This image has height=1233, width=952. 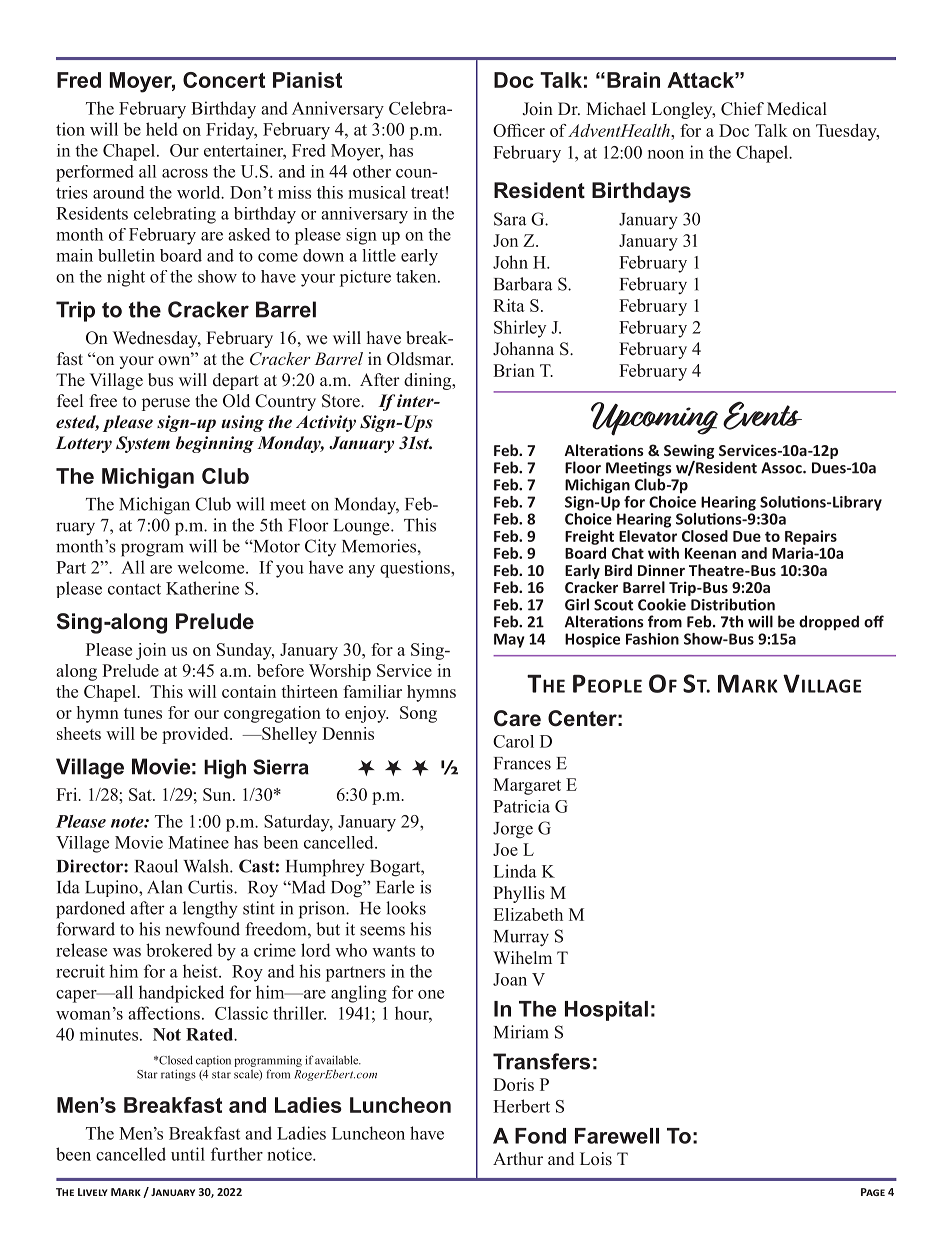 I want to click on held, so click(x=162, y=129).
